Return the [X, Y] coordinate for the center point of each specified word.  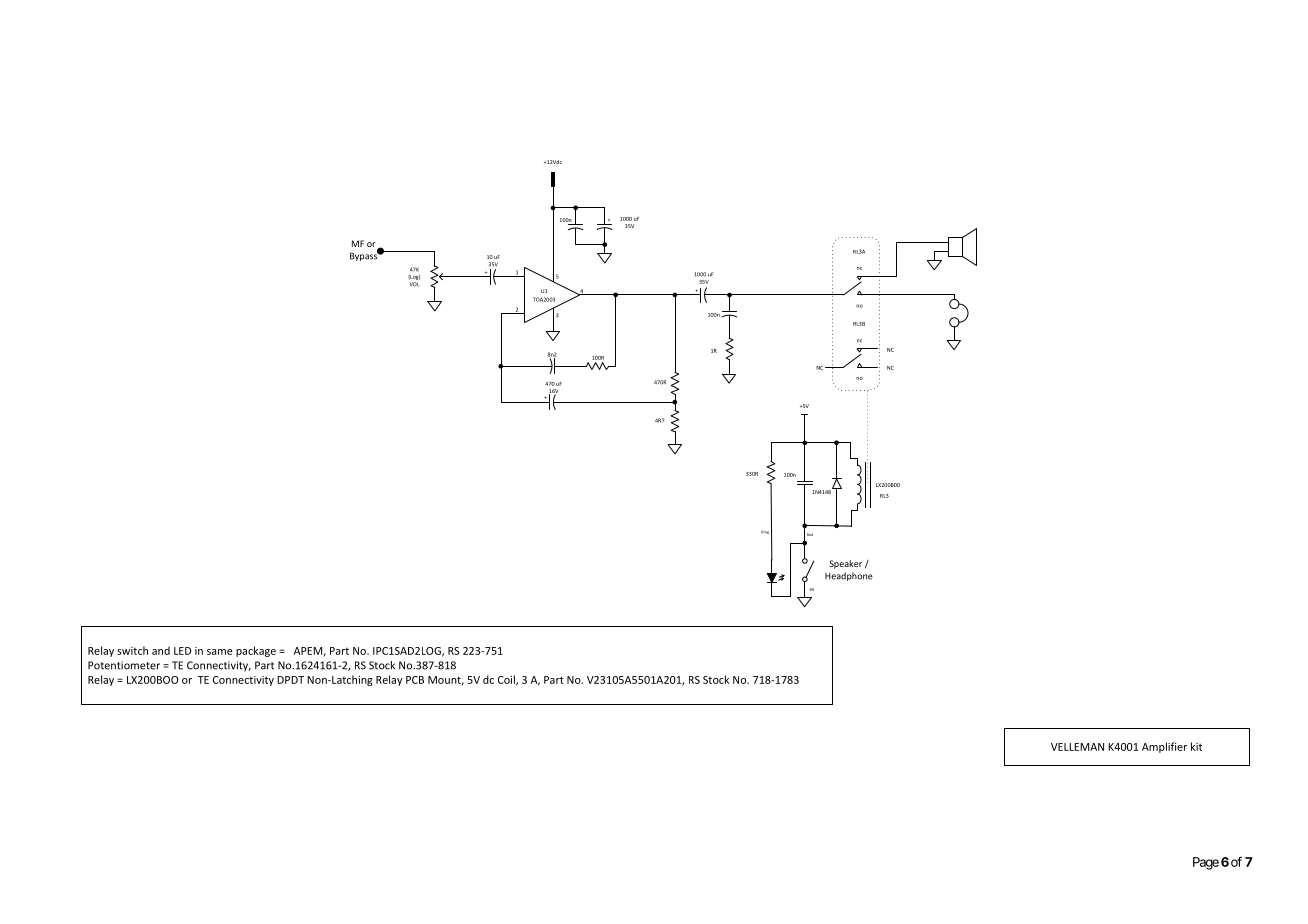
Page [1206, 863]
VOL [414, 284]
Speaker [845, 564]
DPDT [290, 680]
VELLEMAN [1077, 747]
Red [810, 534]
